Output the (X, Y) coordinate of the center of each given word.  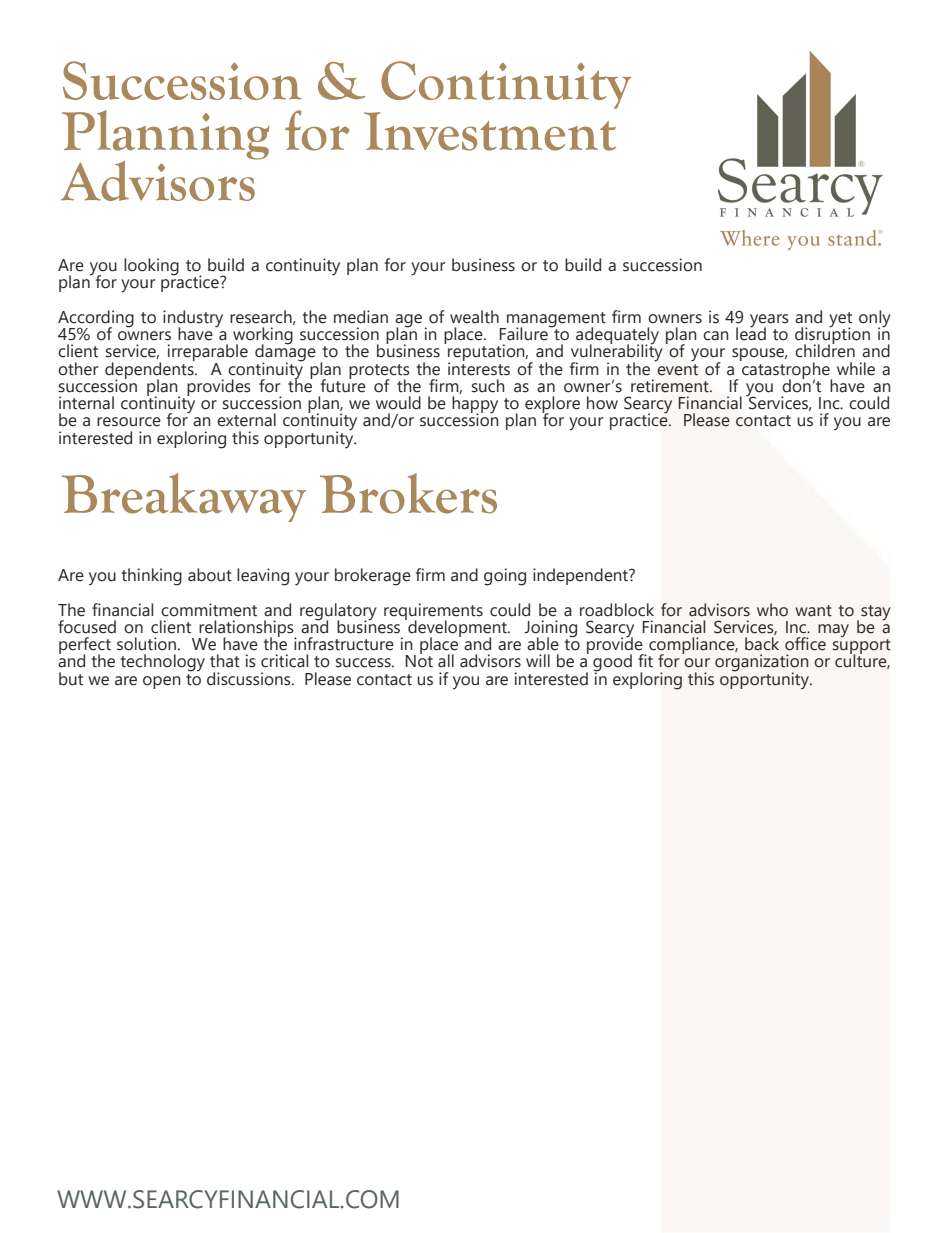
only (875, 319)
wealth (474, 317)
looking (151, 267)
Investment (490, 131)
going (505, 577)
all (446, 661)
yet (840, 320)
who (772, 610)
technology (162, 663)
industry (193, 319)
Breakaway (184, 497)
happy (475, 406)
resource (129, 422)
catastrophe (786, 370)
